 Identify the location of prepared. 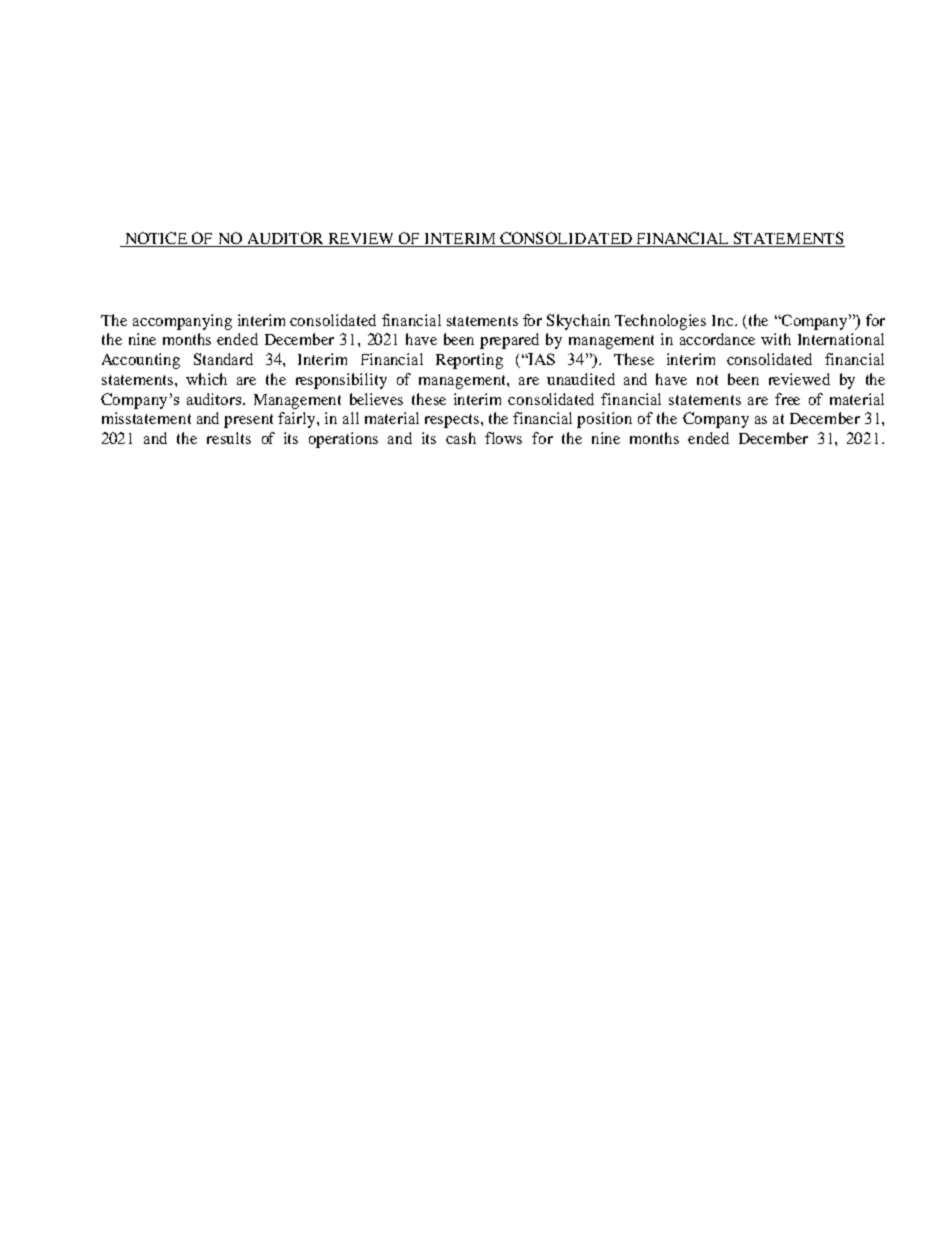
(509, 341).
